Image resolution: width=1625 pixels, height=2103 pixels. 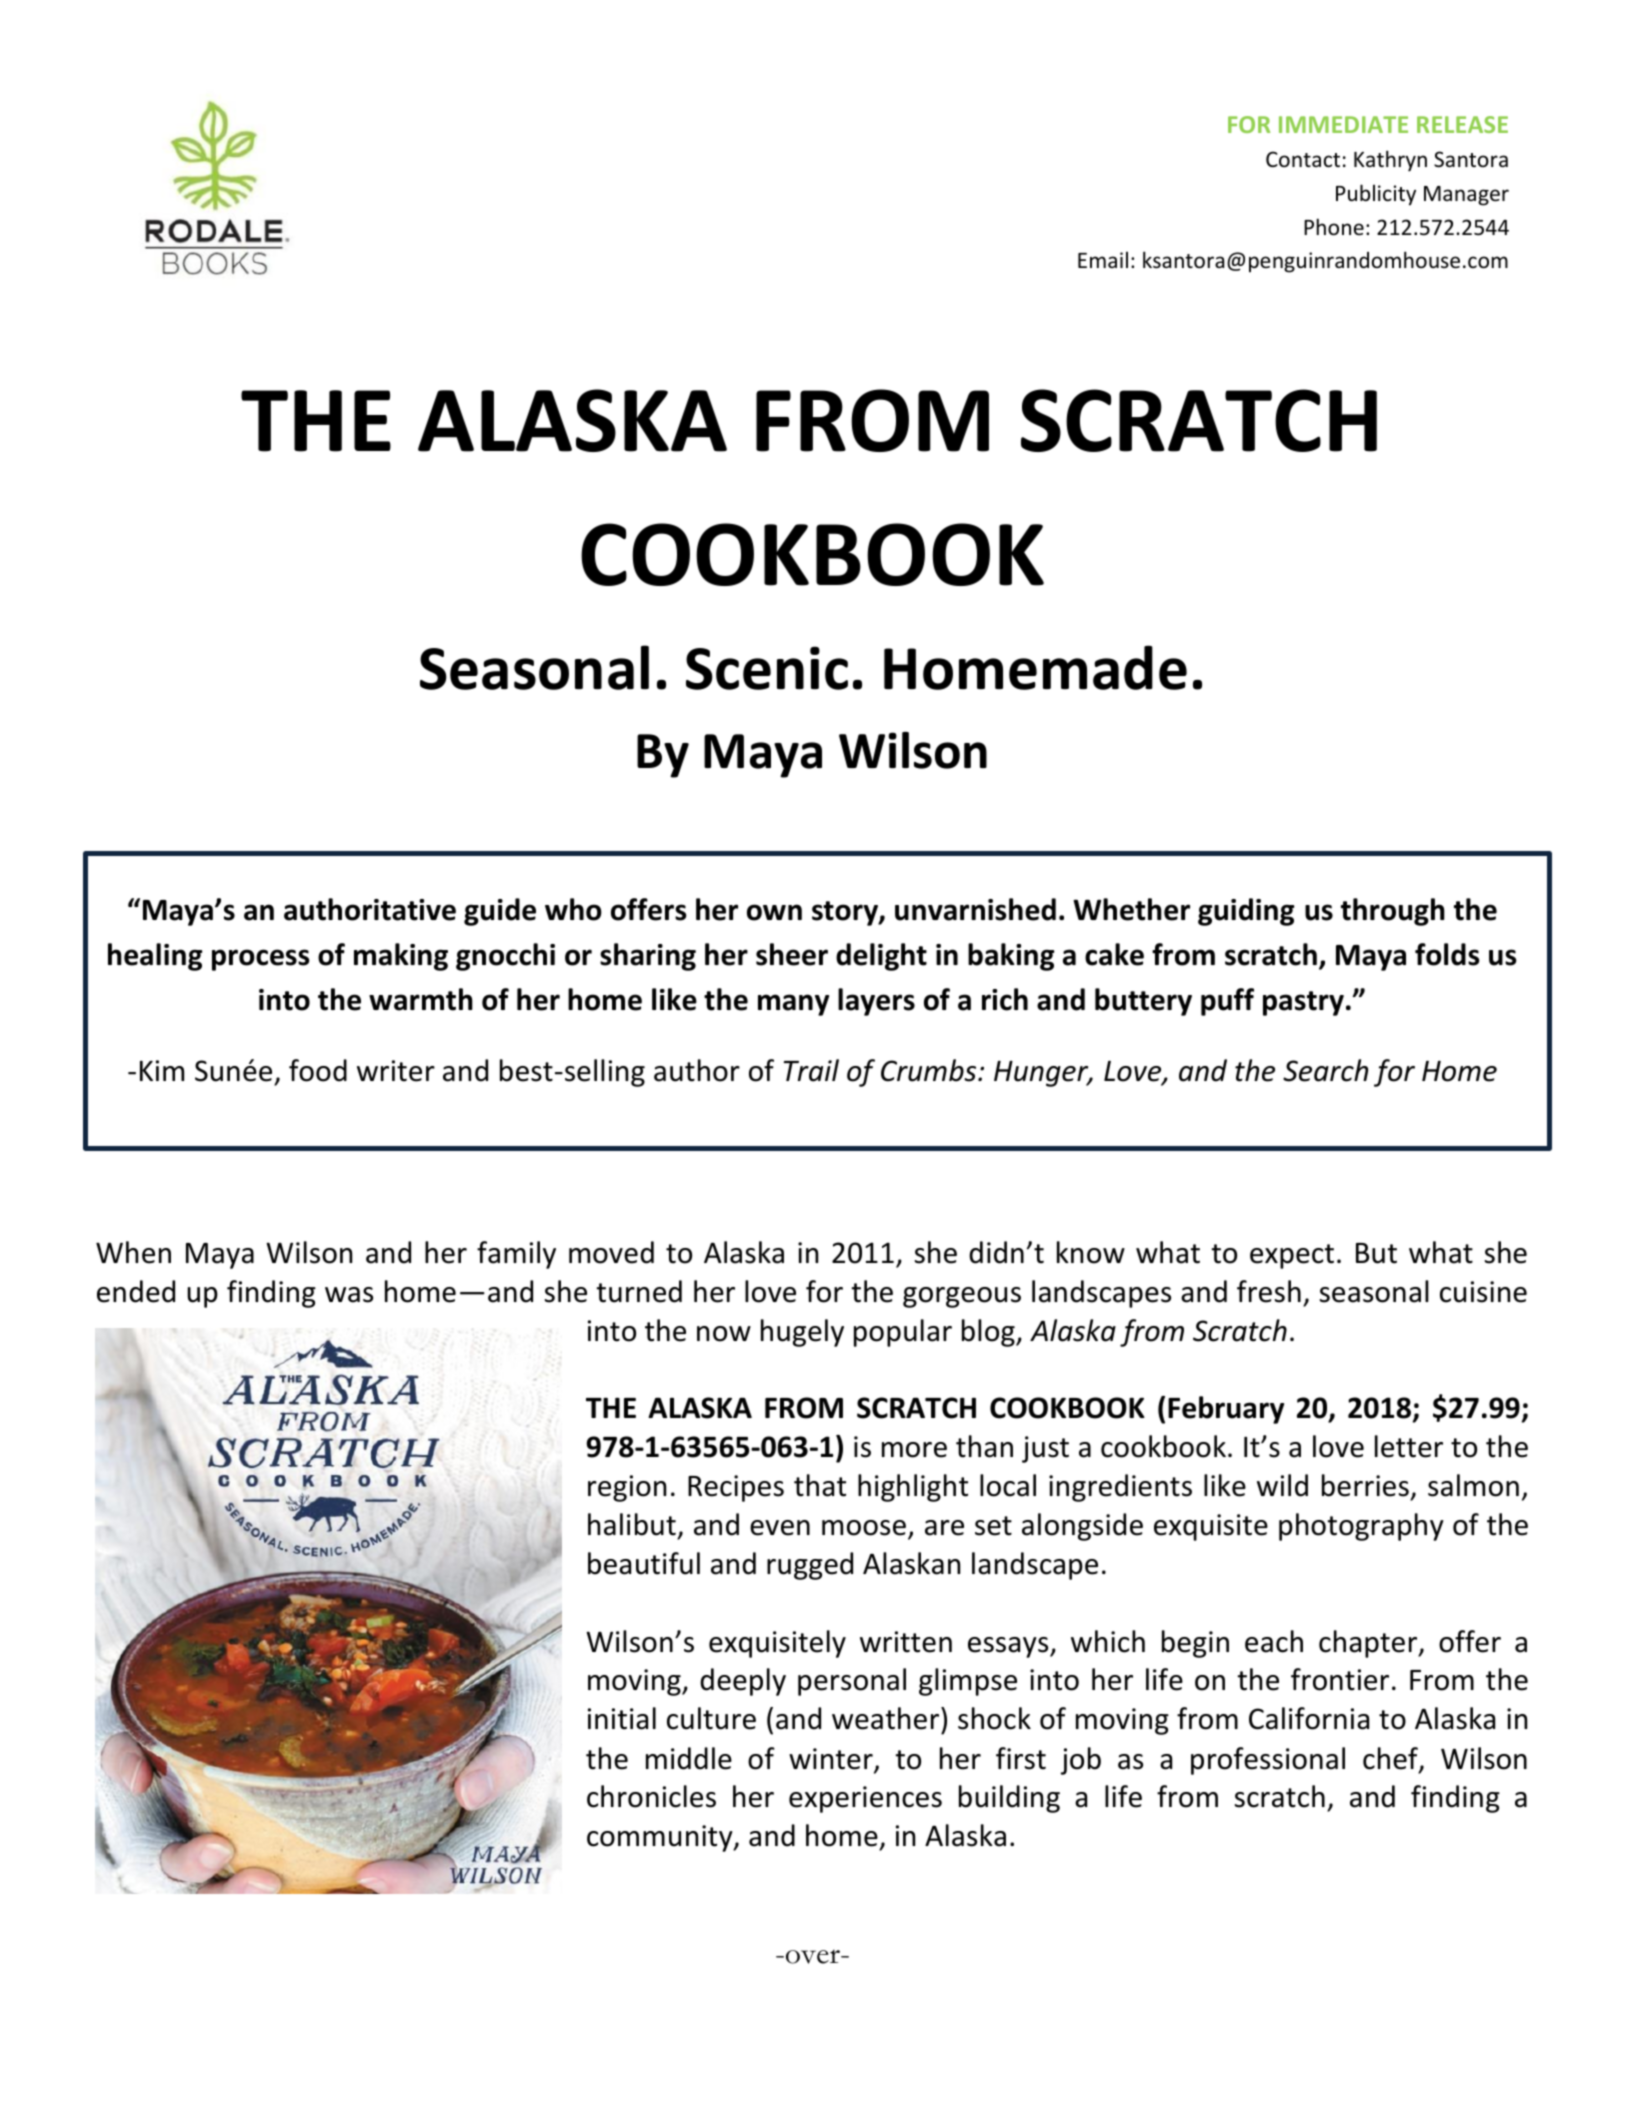 What do you see at coordinates (846, 913) in the screenshot?
I see `story` at bounding box center [846, 913].
